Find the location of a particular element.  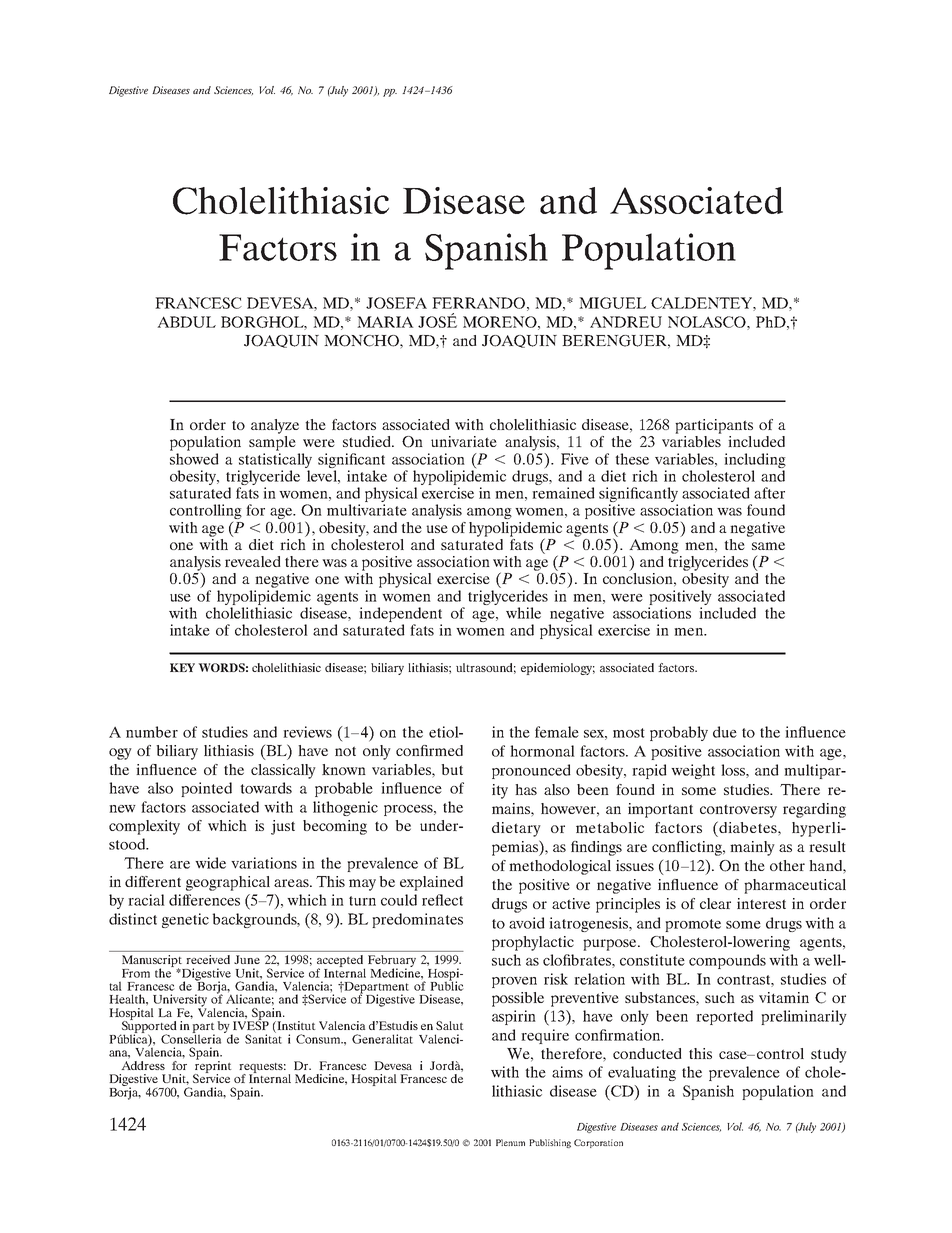

ANDREU is located at coordinates (626, 322).
